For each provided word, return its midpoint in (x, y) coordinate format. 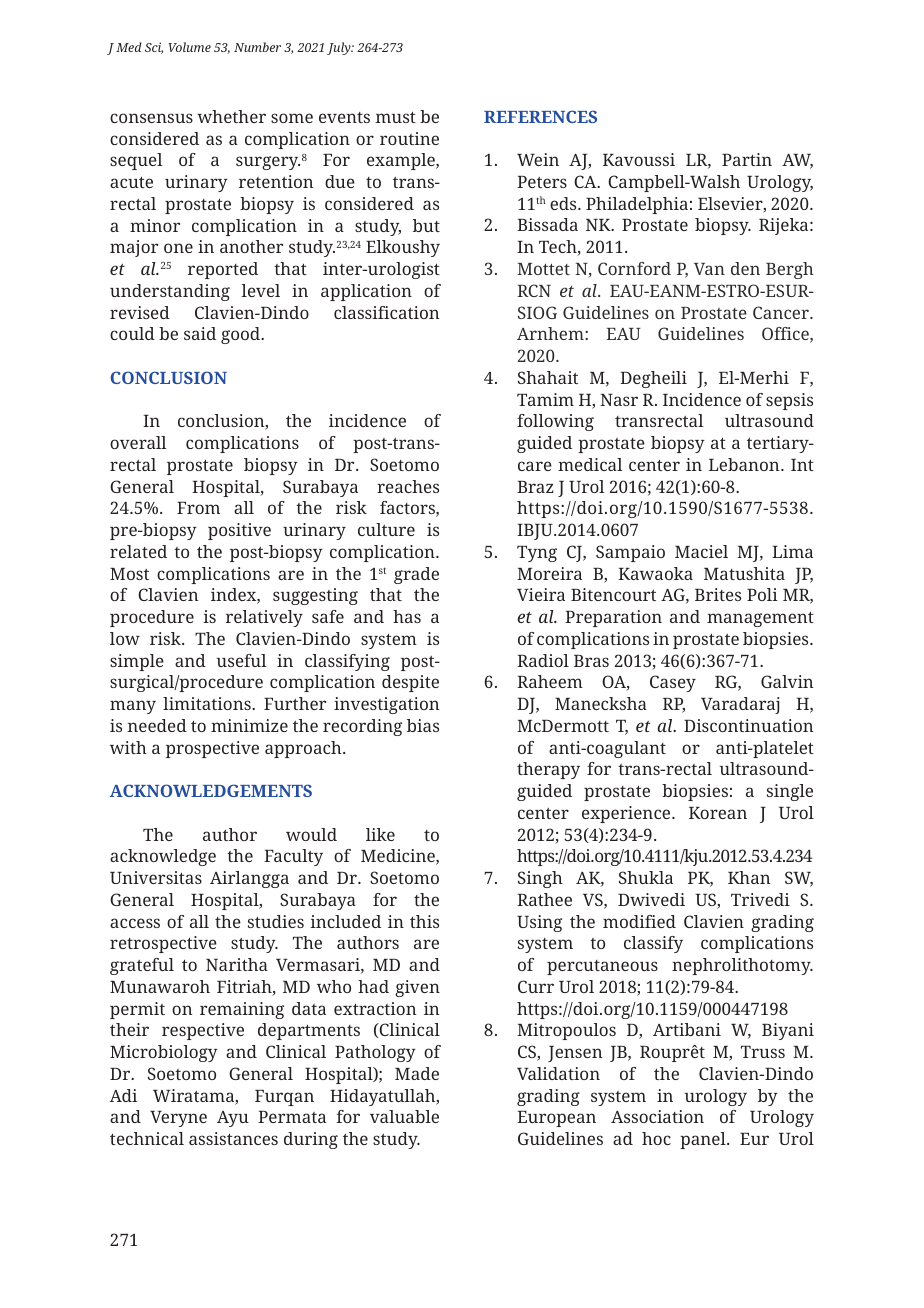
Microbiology (164, 1053)
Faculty (293, 857)
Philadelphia (637, 205)
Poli (762, 594)
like (380, 834)
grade (416, 575)
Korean (718, 813)
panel (704, 1140)
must (396, 117)
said (200, 333)
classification (386, 312)
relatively (264, 618)
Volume (189, 47)
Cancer (782, 312)
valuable (404, 1116)
